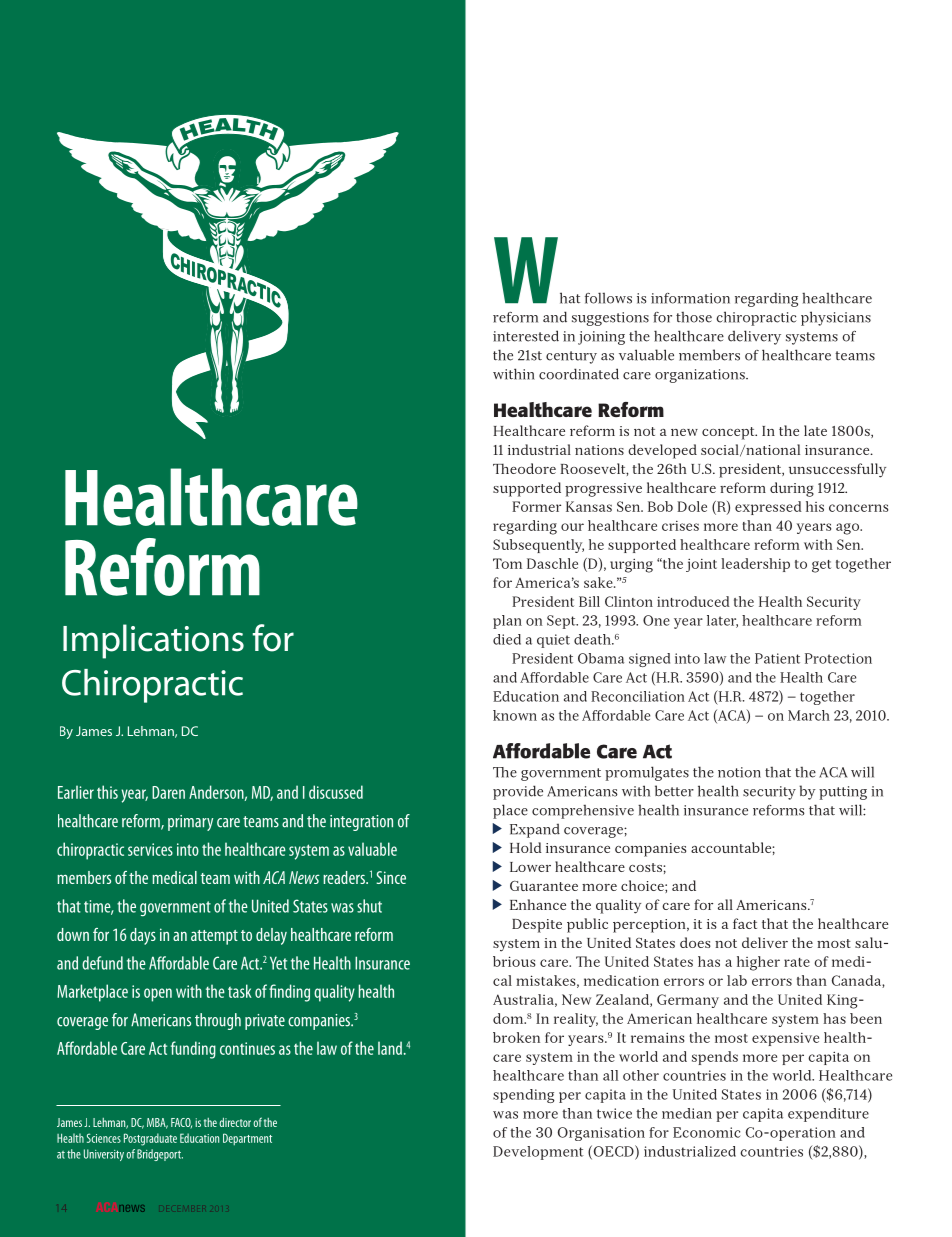  Describe the element at coordinates (515, 715) in the document. I see `known` at that location.
